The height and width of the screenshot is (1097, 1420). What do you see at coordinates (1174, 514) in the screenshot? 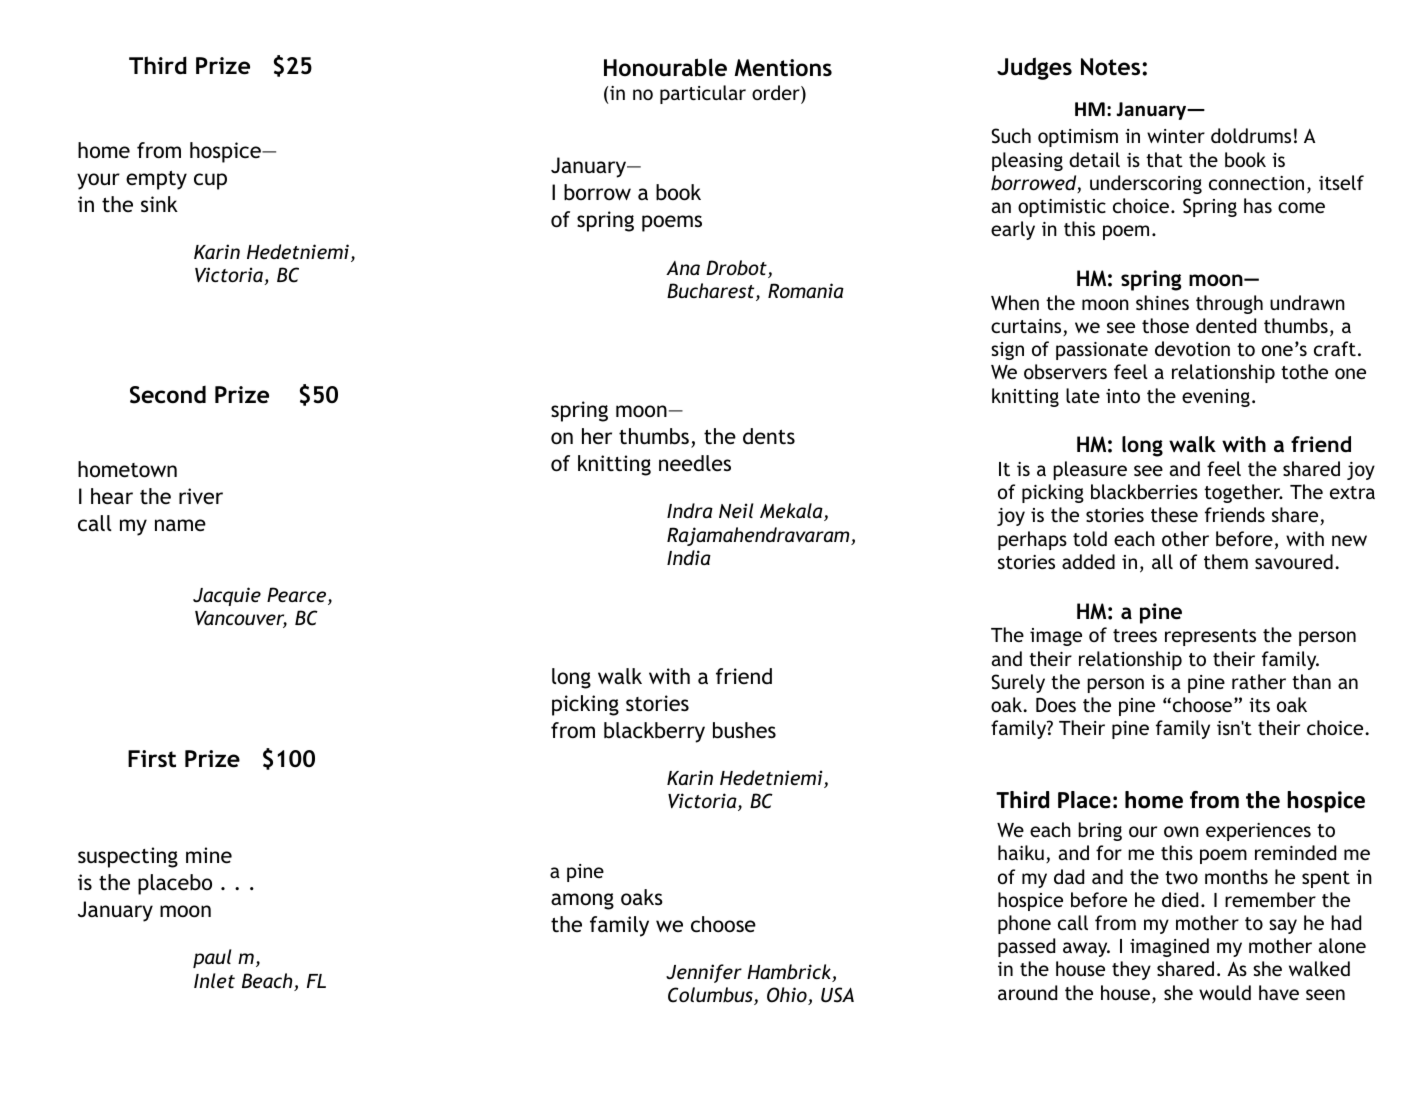
I see `these` at bounding box center [1174, 514].
